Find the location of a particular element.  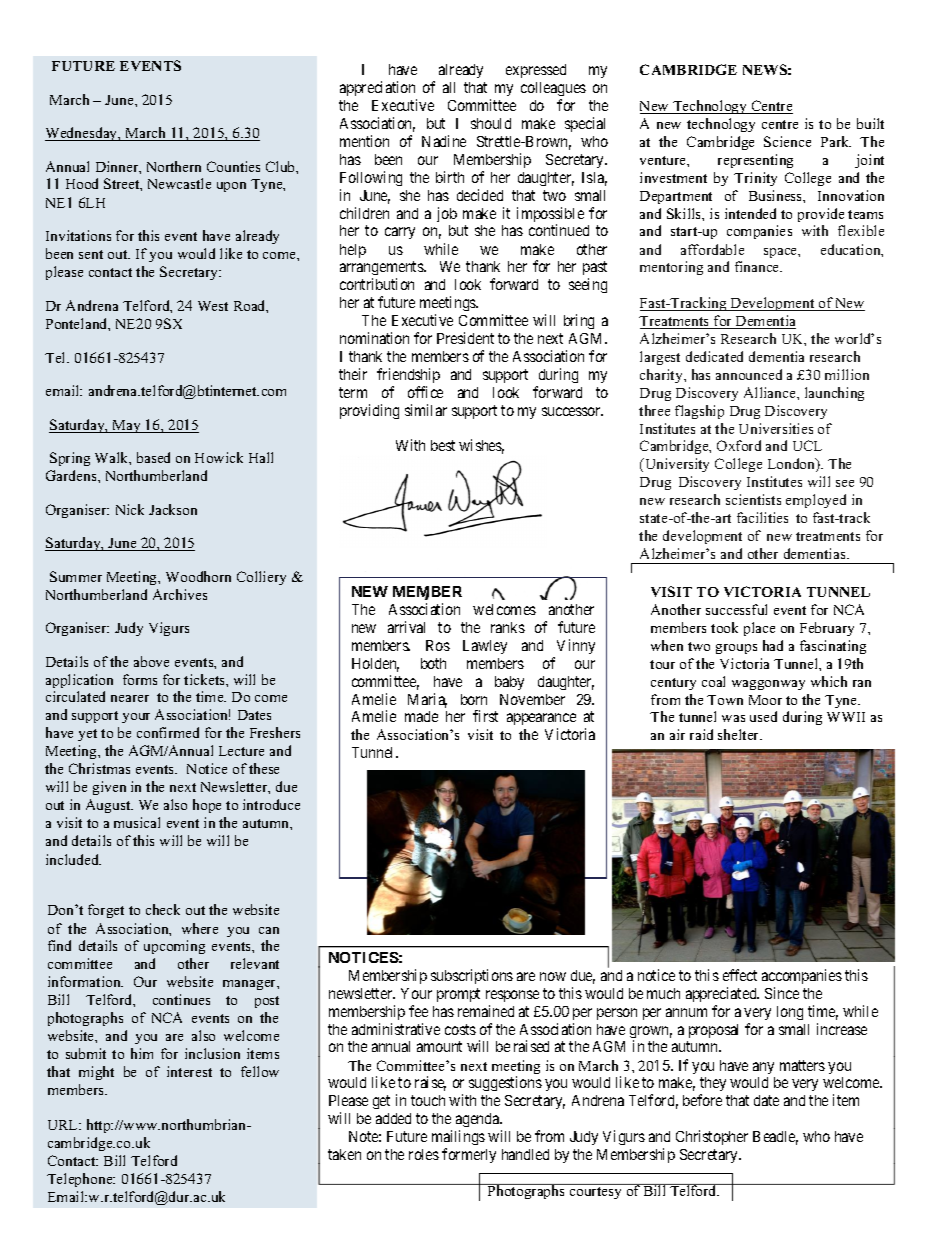

Science is located at coordinates (787, 141).
